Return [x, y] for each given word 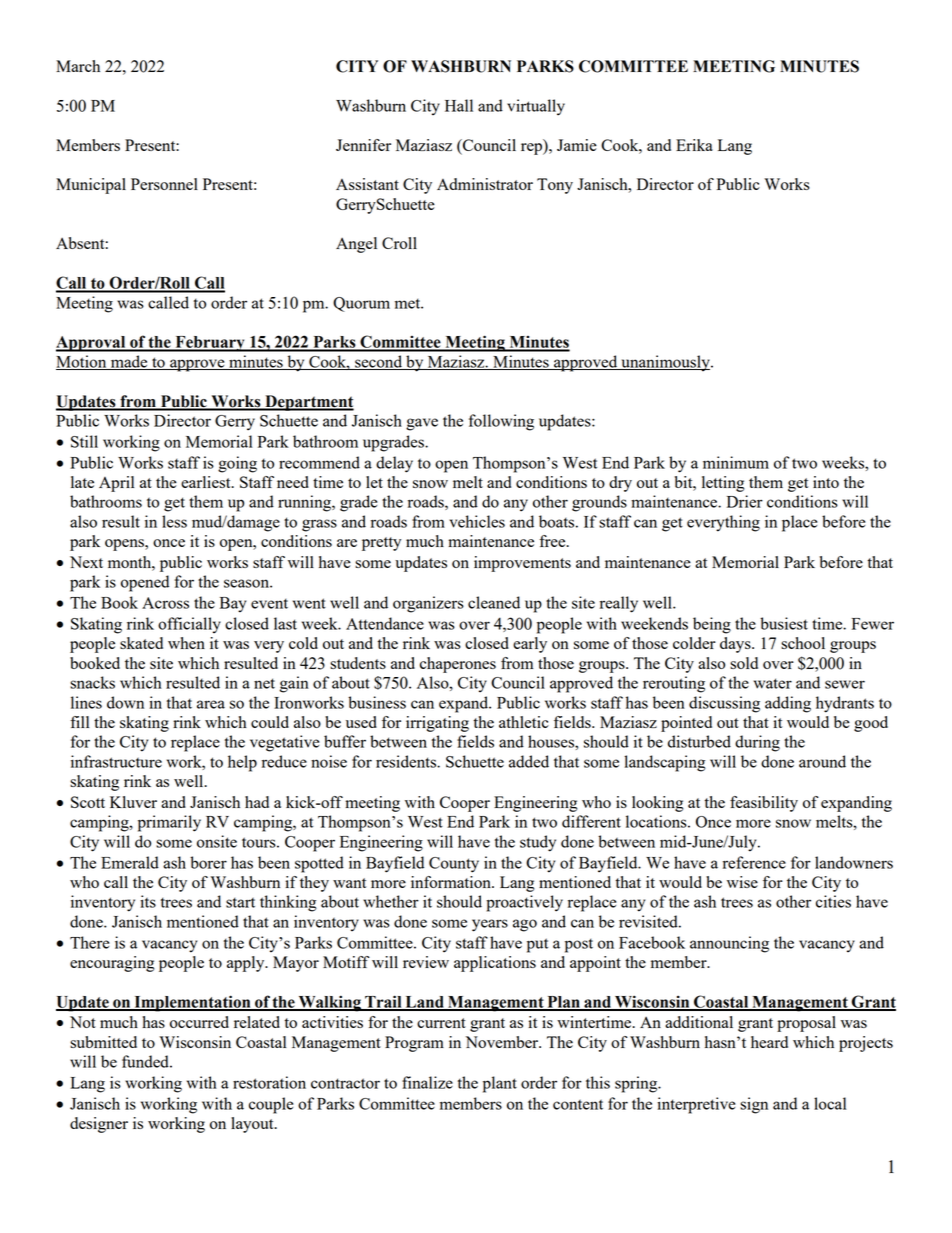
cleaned [494, 602]
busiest [784, 623]
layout [253, 1125]
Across [165, 603]
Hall [459, 105]
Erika [694, 145]
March [78, 66]
